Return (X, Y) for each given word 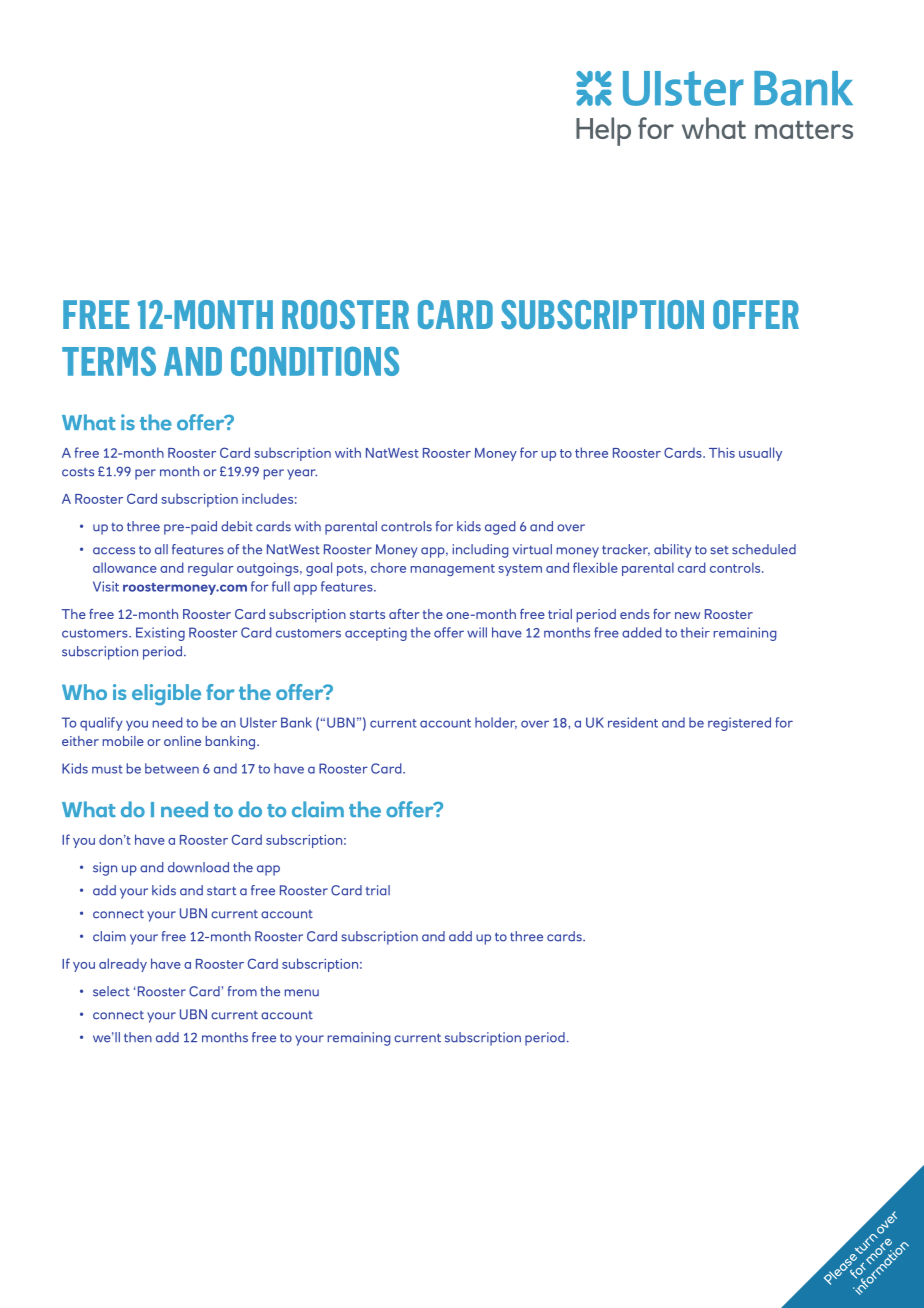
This (722, 452)
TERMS (109, 361)
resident (633, 722)
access (114, 551)
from (242, 991)
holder (496, 723)
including (481, 551)
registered (739, 724)
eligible (166, 695)
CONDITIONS (315, 361)
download (198, 867)
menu (302, 993)
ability (673, 551)
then (138, 1037)
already (123, 965)
